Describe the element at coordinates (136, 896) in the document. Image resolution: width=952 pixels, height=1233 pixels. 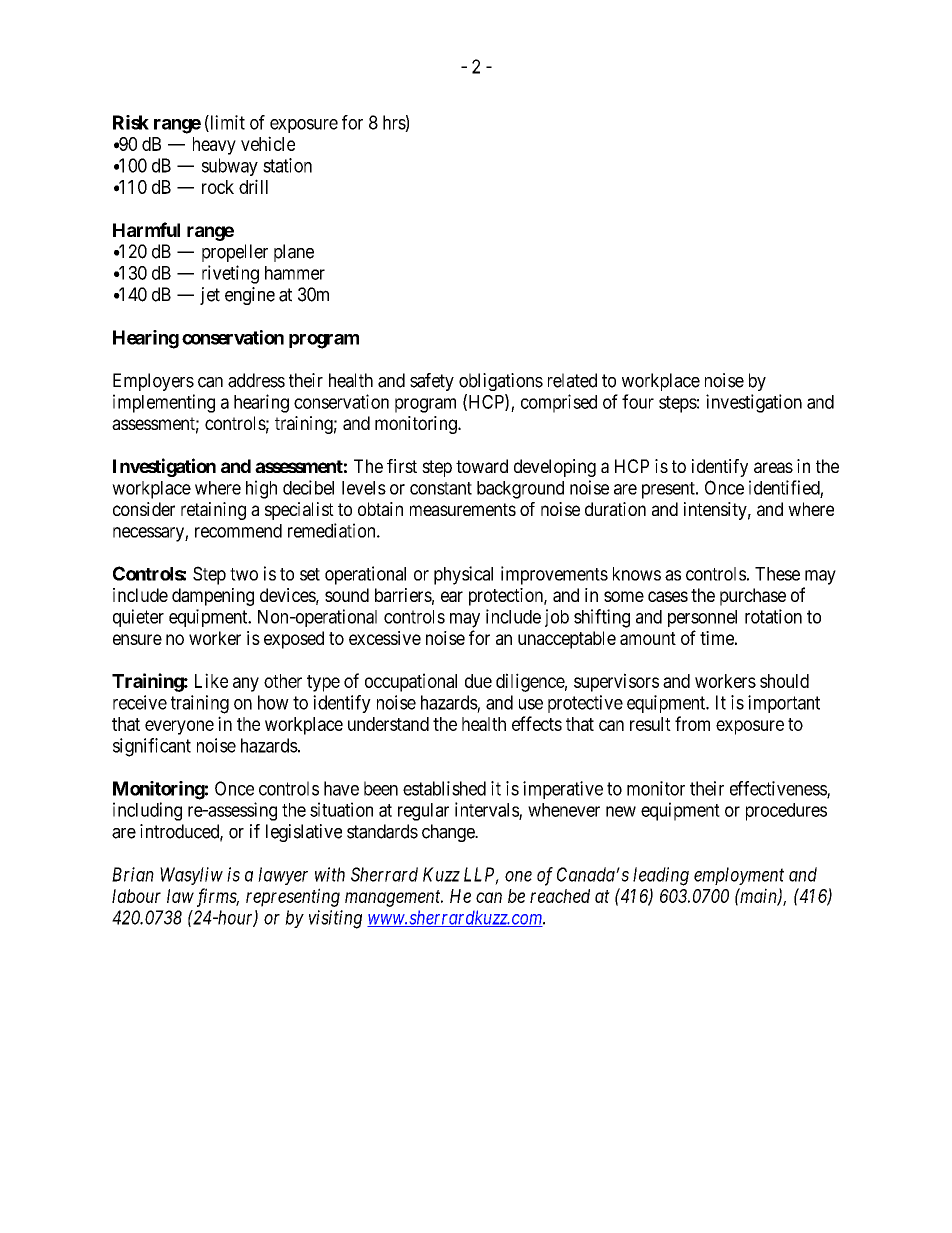
I see `labour` at that location.
